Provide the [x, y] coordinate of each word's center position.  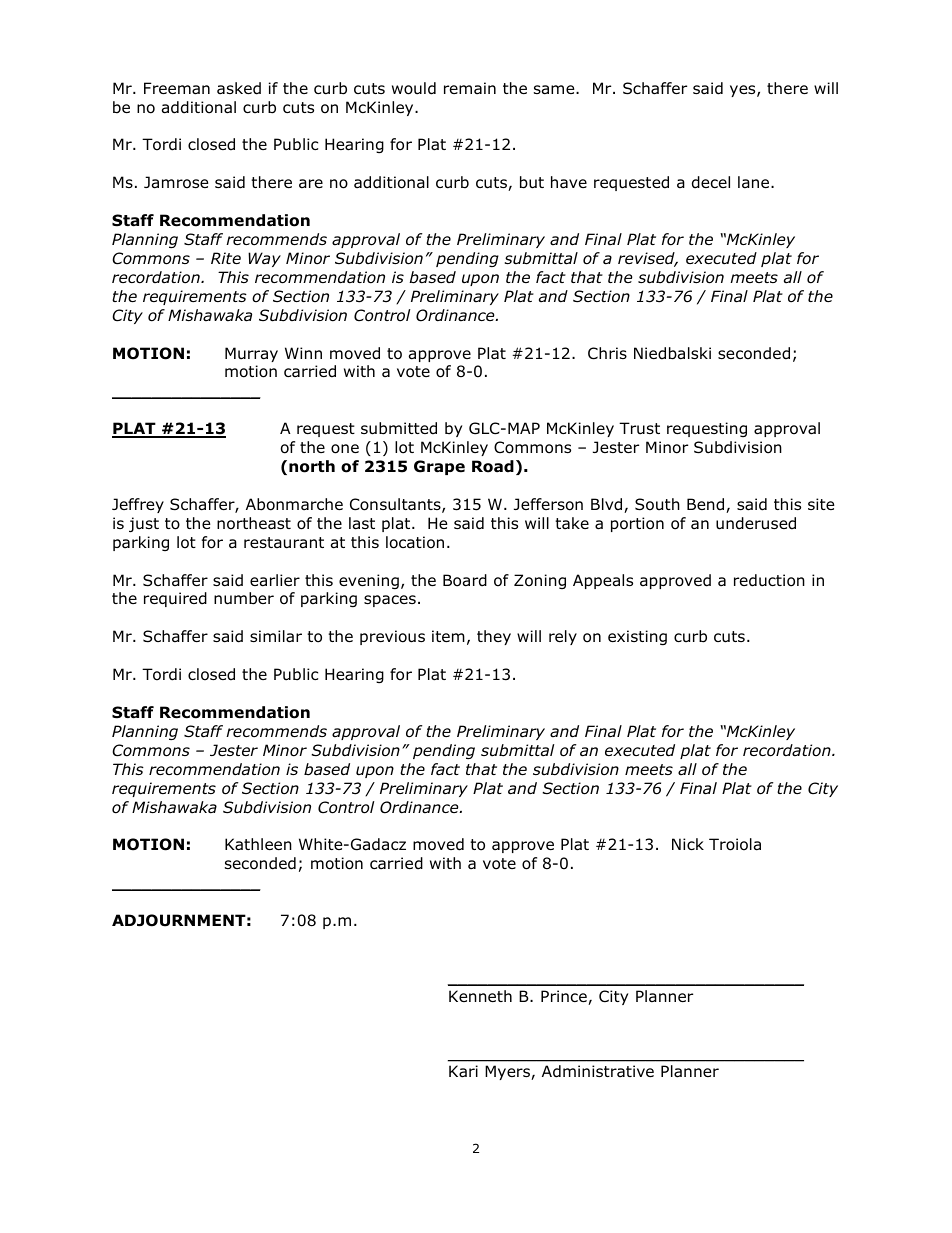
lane [755, 182]
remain [470, 88]
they [494, 637]
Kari [463, 1071]
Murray [251, 354]
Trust [639, 428]
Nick [688, 844]
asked [239, 88]
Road [493, 466]
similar [276, 636]
